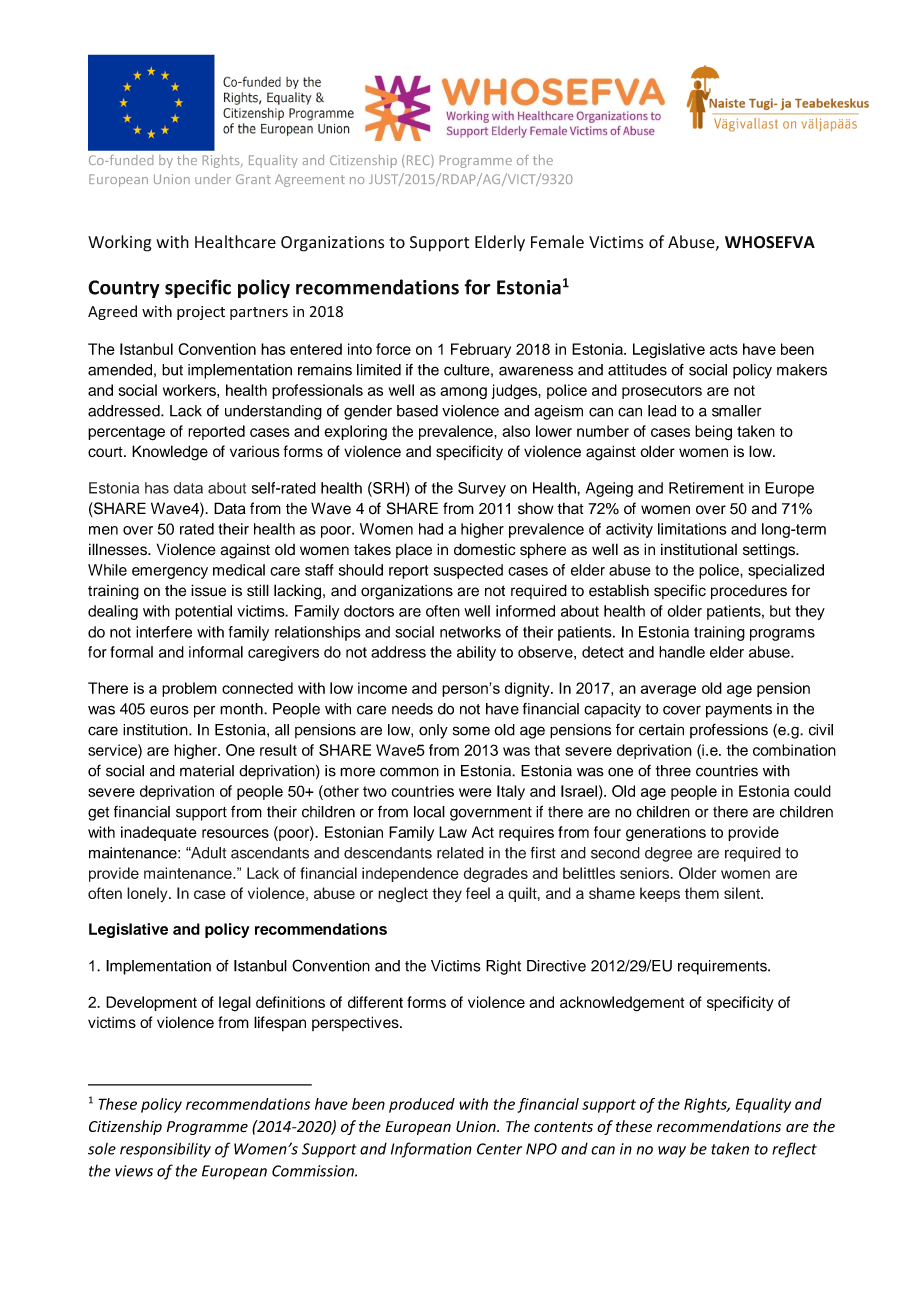 The image size is (924, 1308). Describe the element at coordinates (124, 289) in the screenshot. I see `Country` at that location.
